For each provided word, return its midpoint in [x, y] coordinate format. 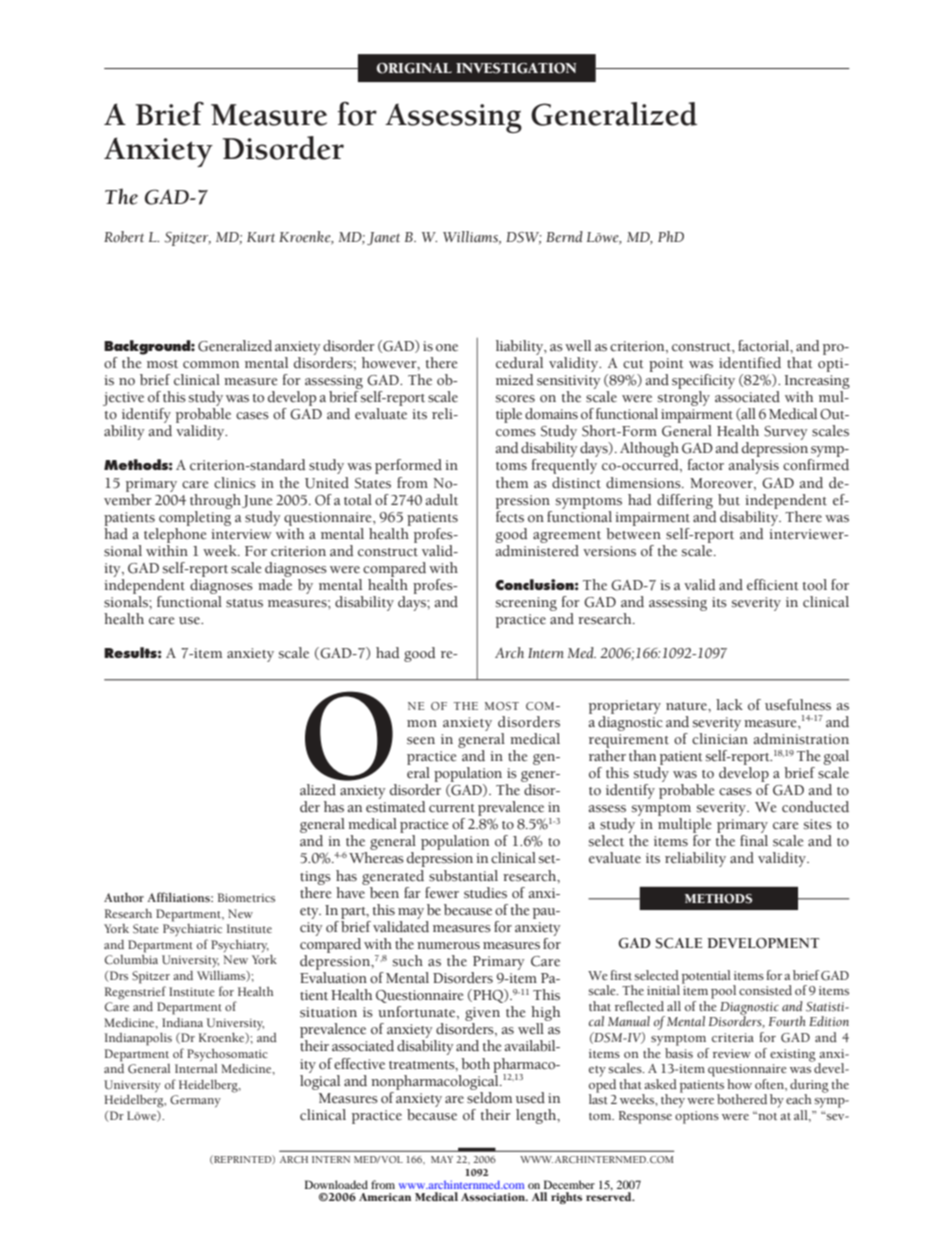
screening [526, 604]
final [754, 840]
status [244, 603]
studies [485, 893]
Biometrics [246, 897]
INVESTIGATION [516, 68]
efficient [773, 585]
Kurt [261, 237]
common [211, 365]
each [799, 1099]
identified [750, 363]
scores [515, 399]
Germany [195, 1101]
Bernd [564, 237]
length [537, 1116]
